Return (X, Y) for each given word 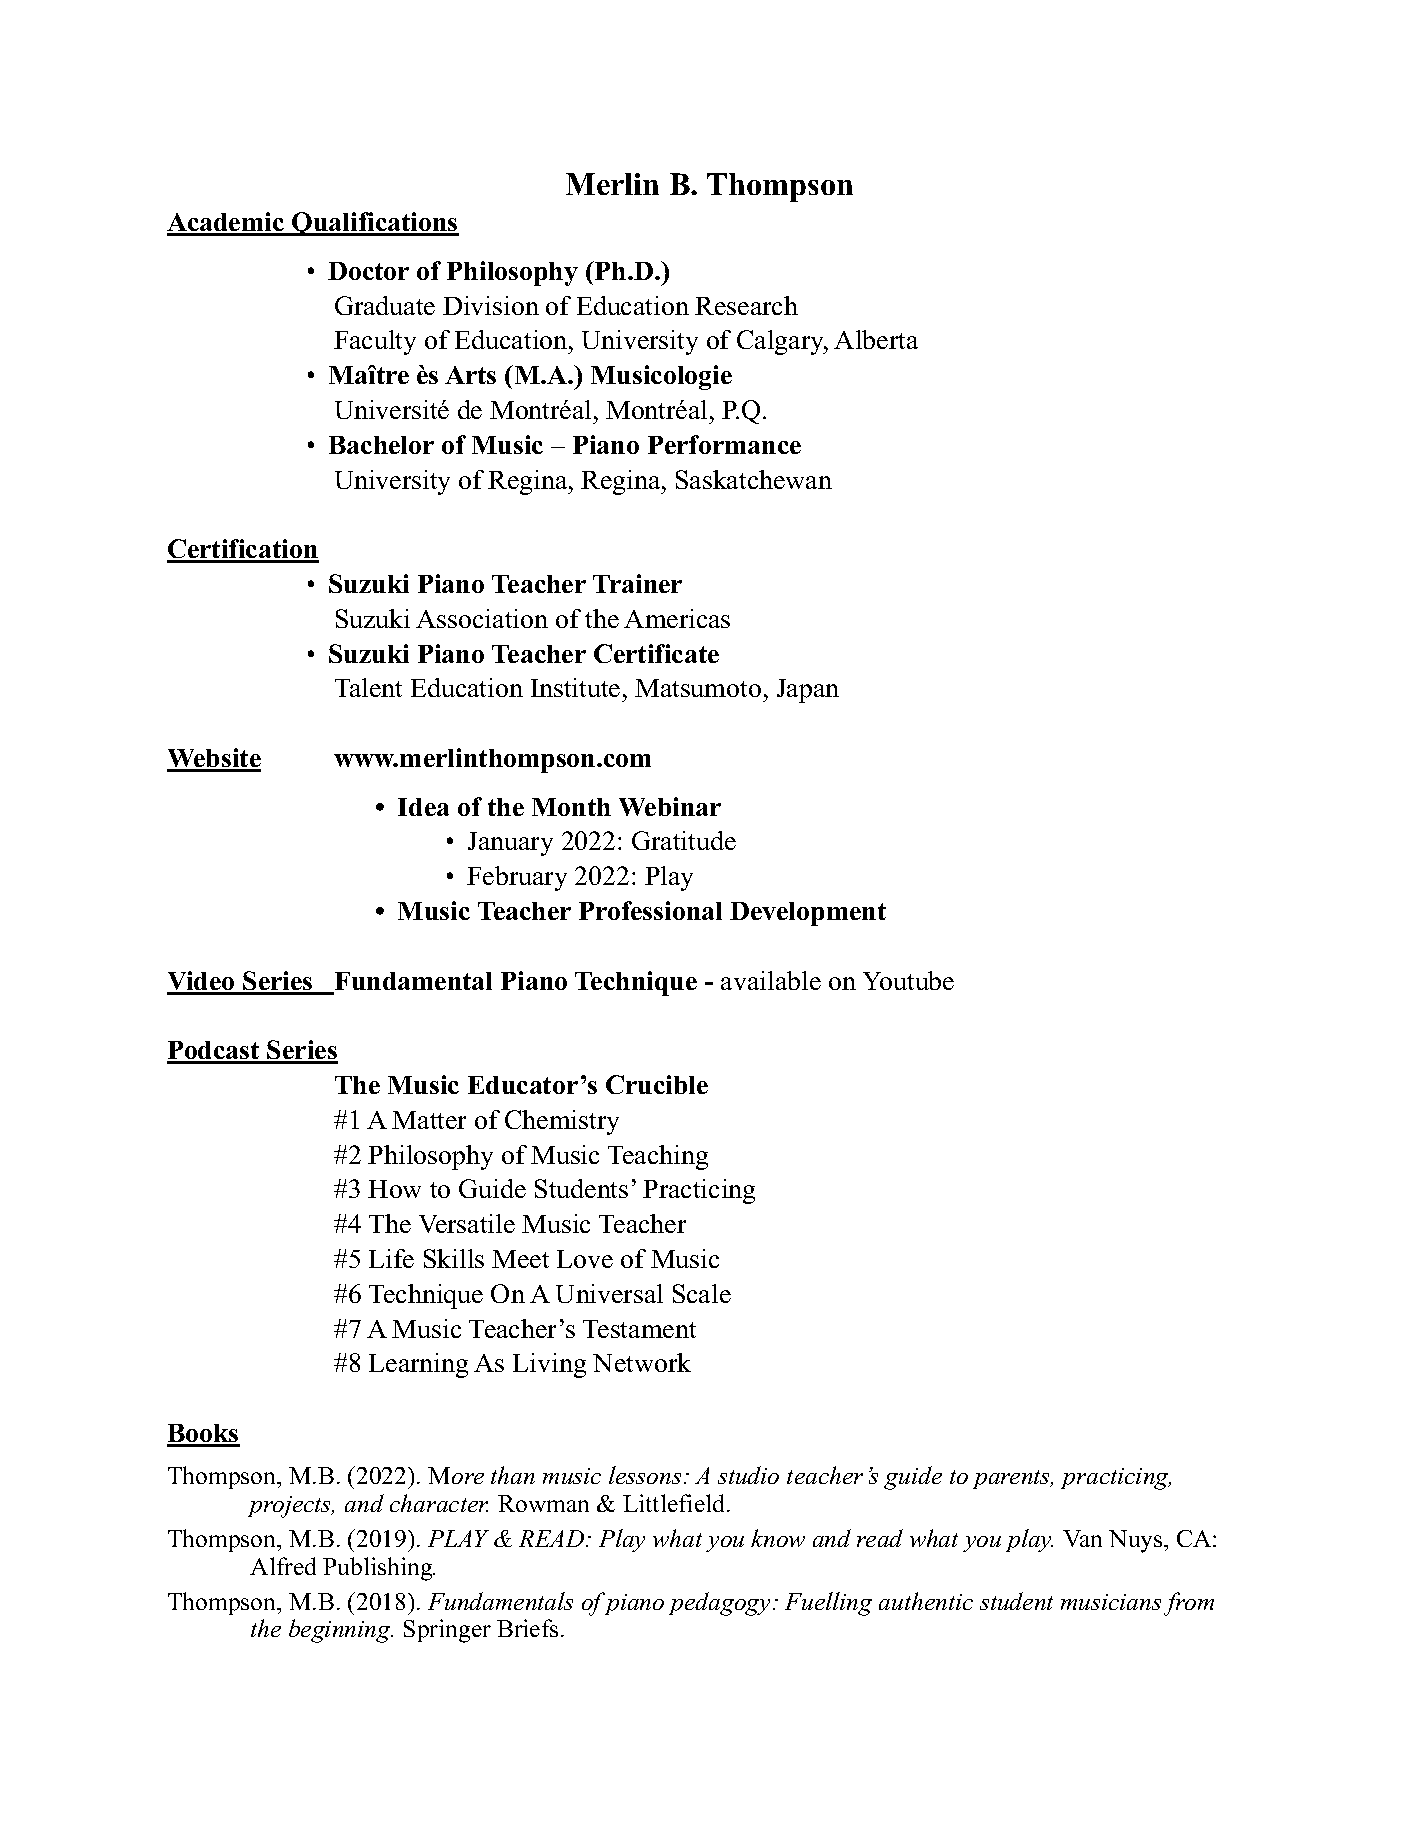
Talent (368, 687)
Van (1082, 1538)
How (394, 1189)
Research (746, 305)
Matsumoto (698, 688)
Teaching (658, 1157)
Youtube (908, 980)
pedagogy (719, 1604)
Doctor (368, 271)
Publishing (379, 1569)
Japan (808, 691)
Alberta (876, 339)
